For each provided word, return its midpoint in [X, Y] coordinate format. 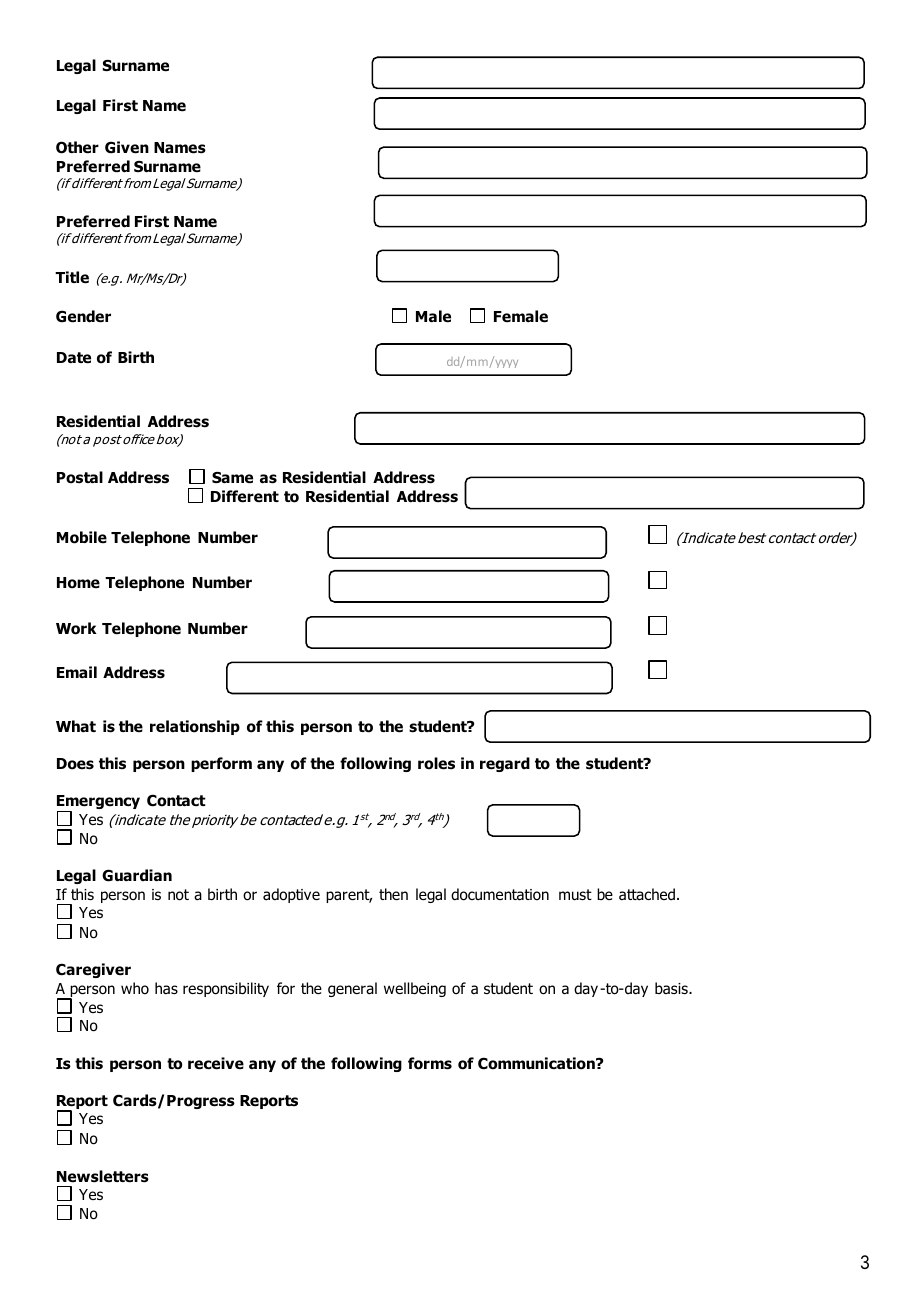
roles [436, 763]
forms [430, 1063]
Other [77, 147]
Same [232, 478]
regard [505, 764]
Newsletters [103, 1176]
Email [77, 672]
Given [127, 147]
